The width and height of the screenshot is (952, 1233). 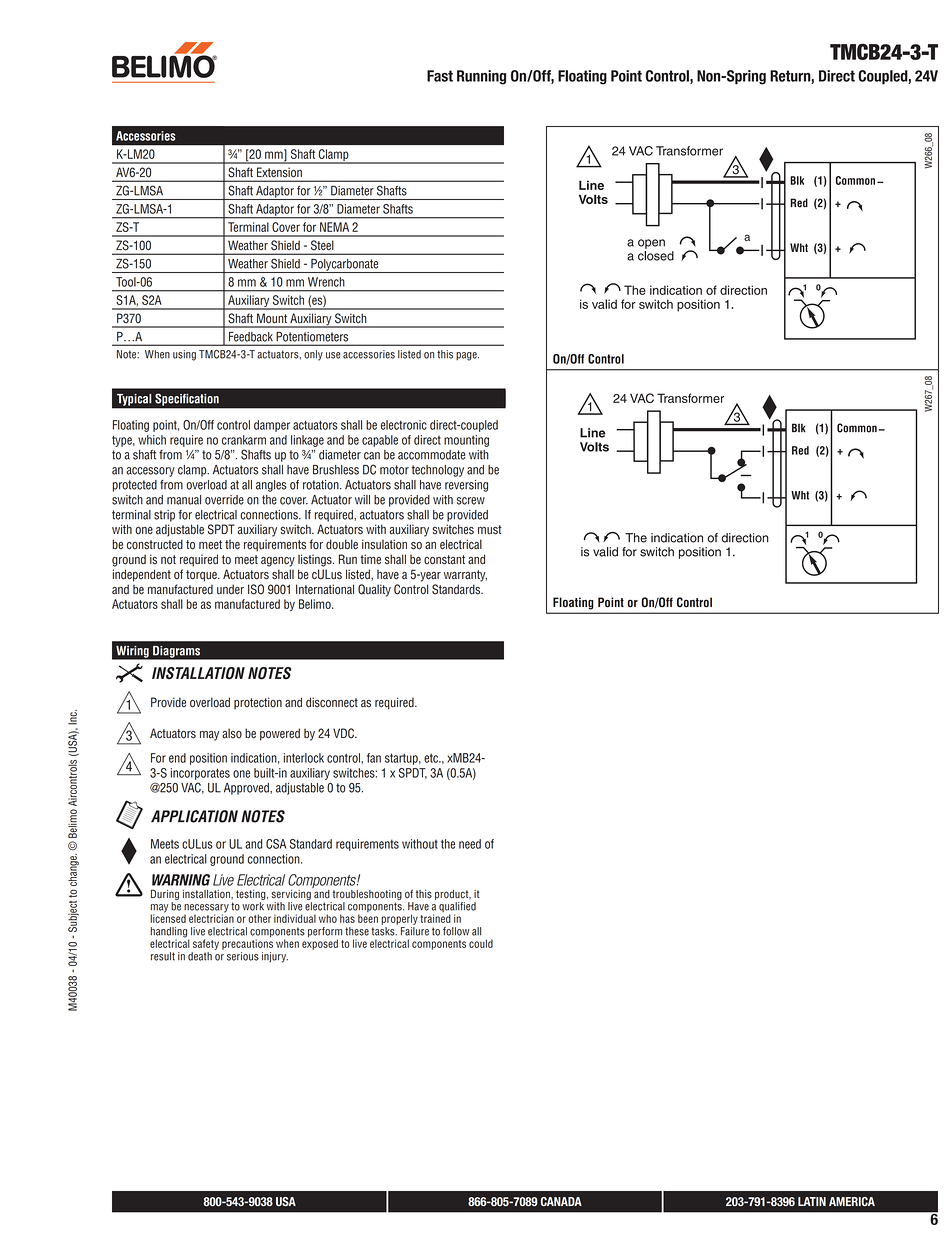 What do you see at coordinates (404, 425) in the screenshot?
I see `electronic` at bounding box center [404, 425].
